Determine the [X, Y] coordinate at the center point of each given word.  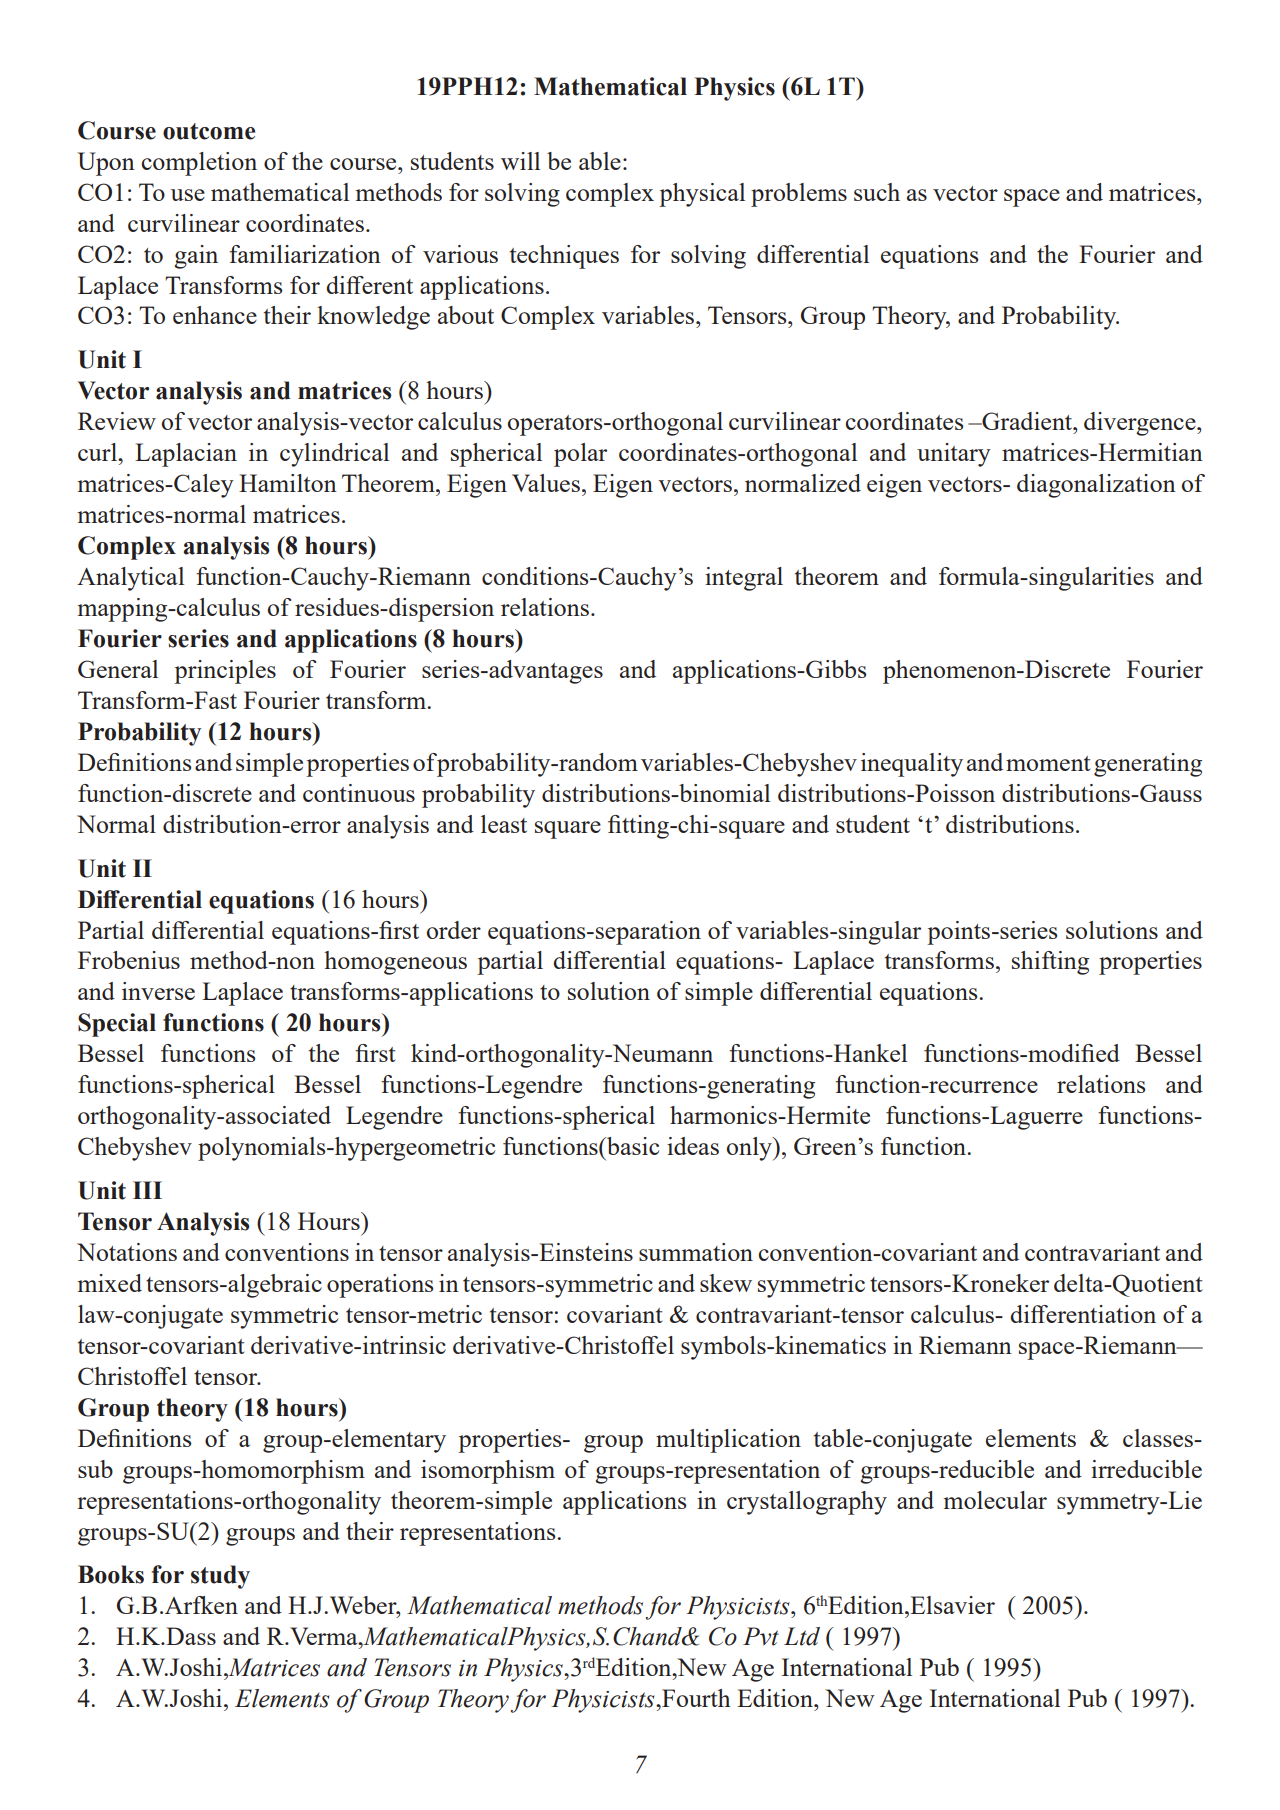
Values [546, 483]
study [220, 1577]
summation [696, 1252]
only [750, 1149]
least [504, 824]
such [877, 192]
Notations [127, 1252]
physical [702, 195]
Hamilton [288, 483]
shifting [1050, 963]
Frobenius [129, 960]
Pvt [761, 1636]
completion [199, 164]
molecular [995, 1500]
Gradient [1027, 421]
